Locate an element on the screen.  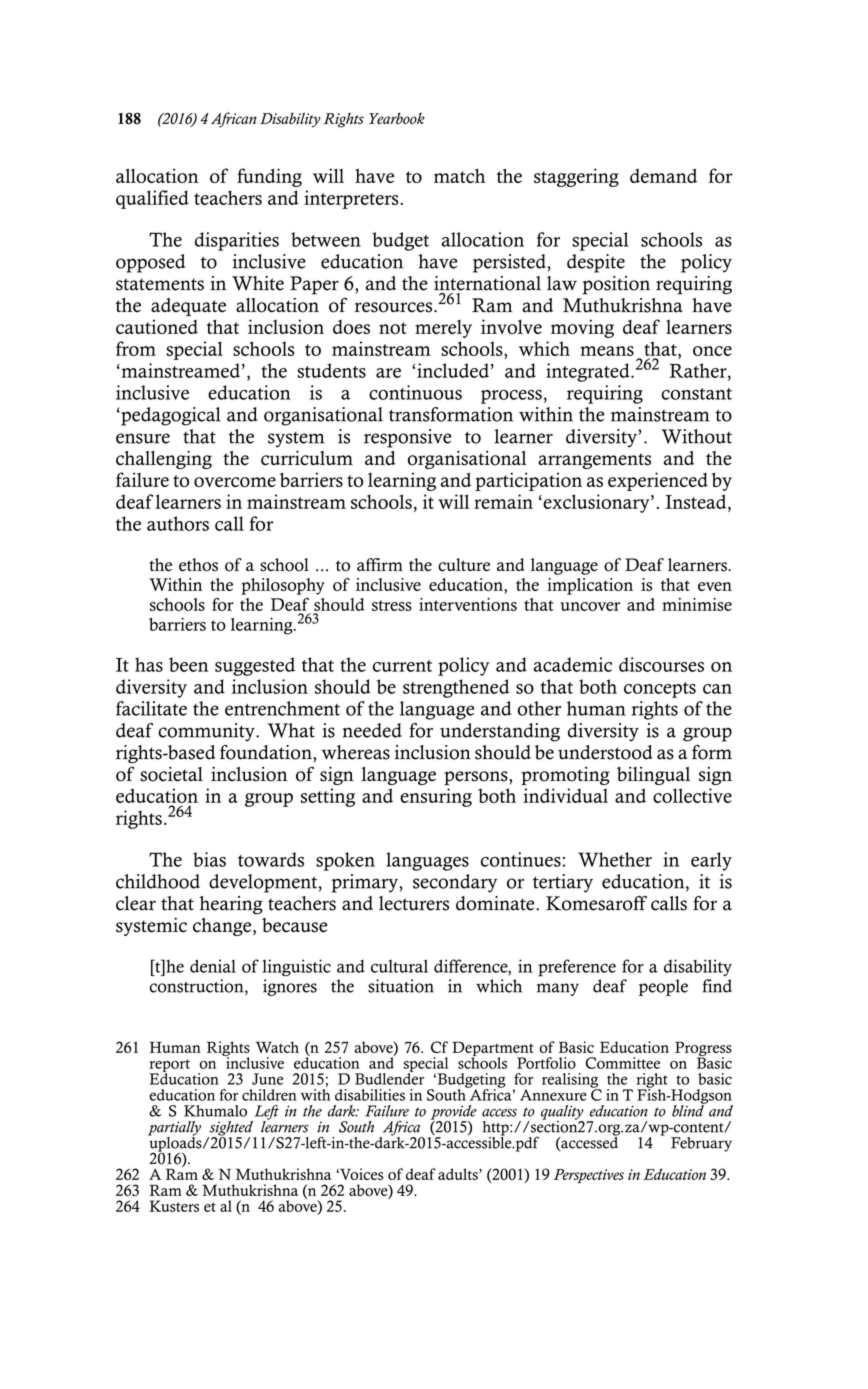
discourses is located at coordinates (661, 664).
